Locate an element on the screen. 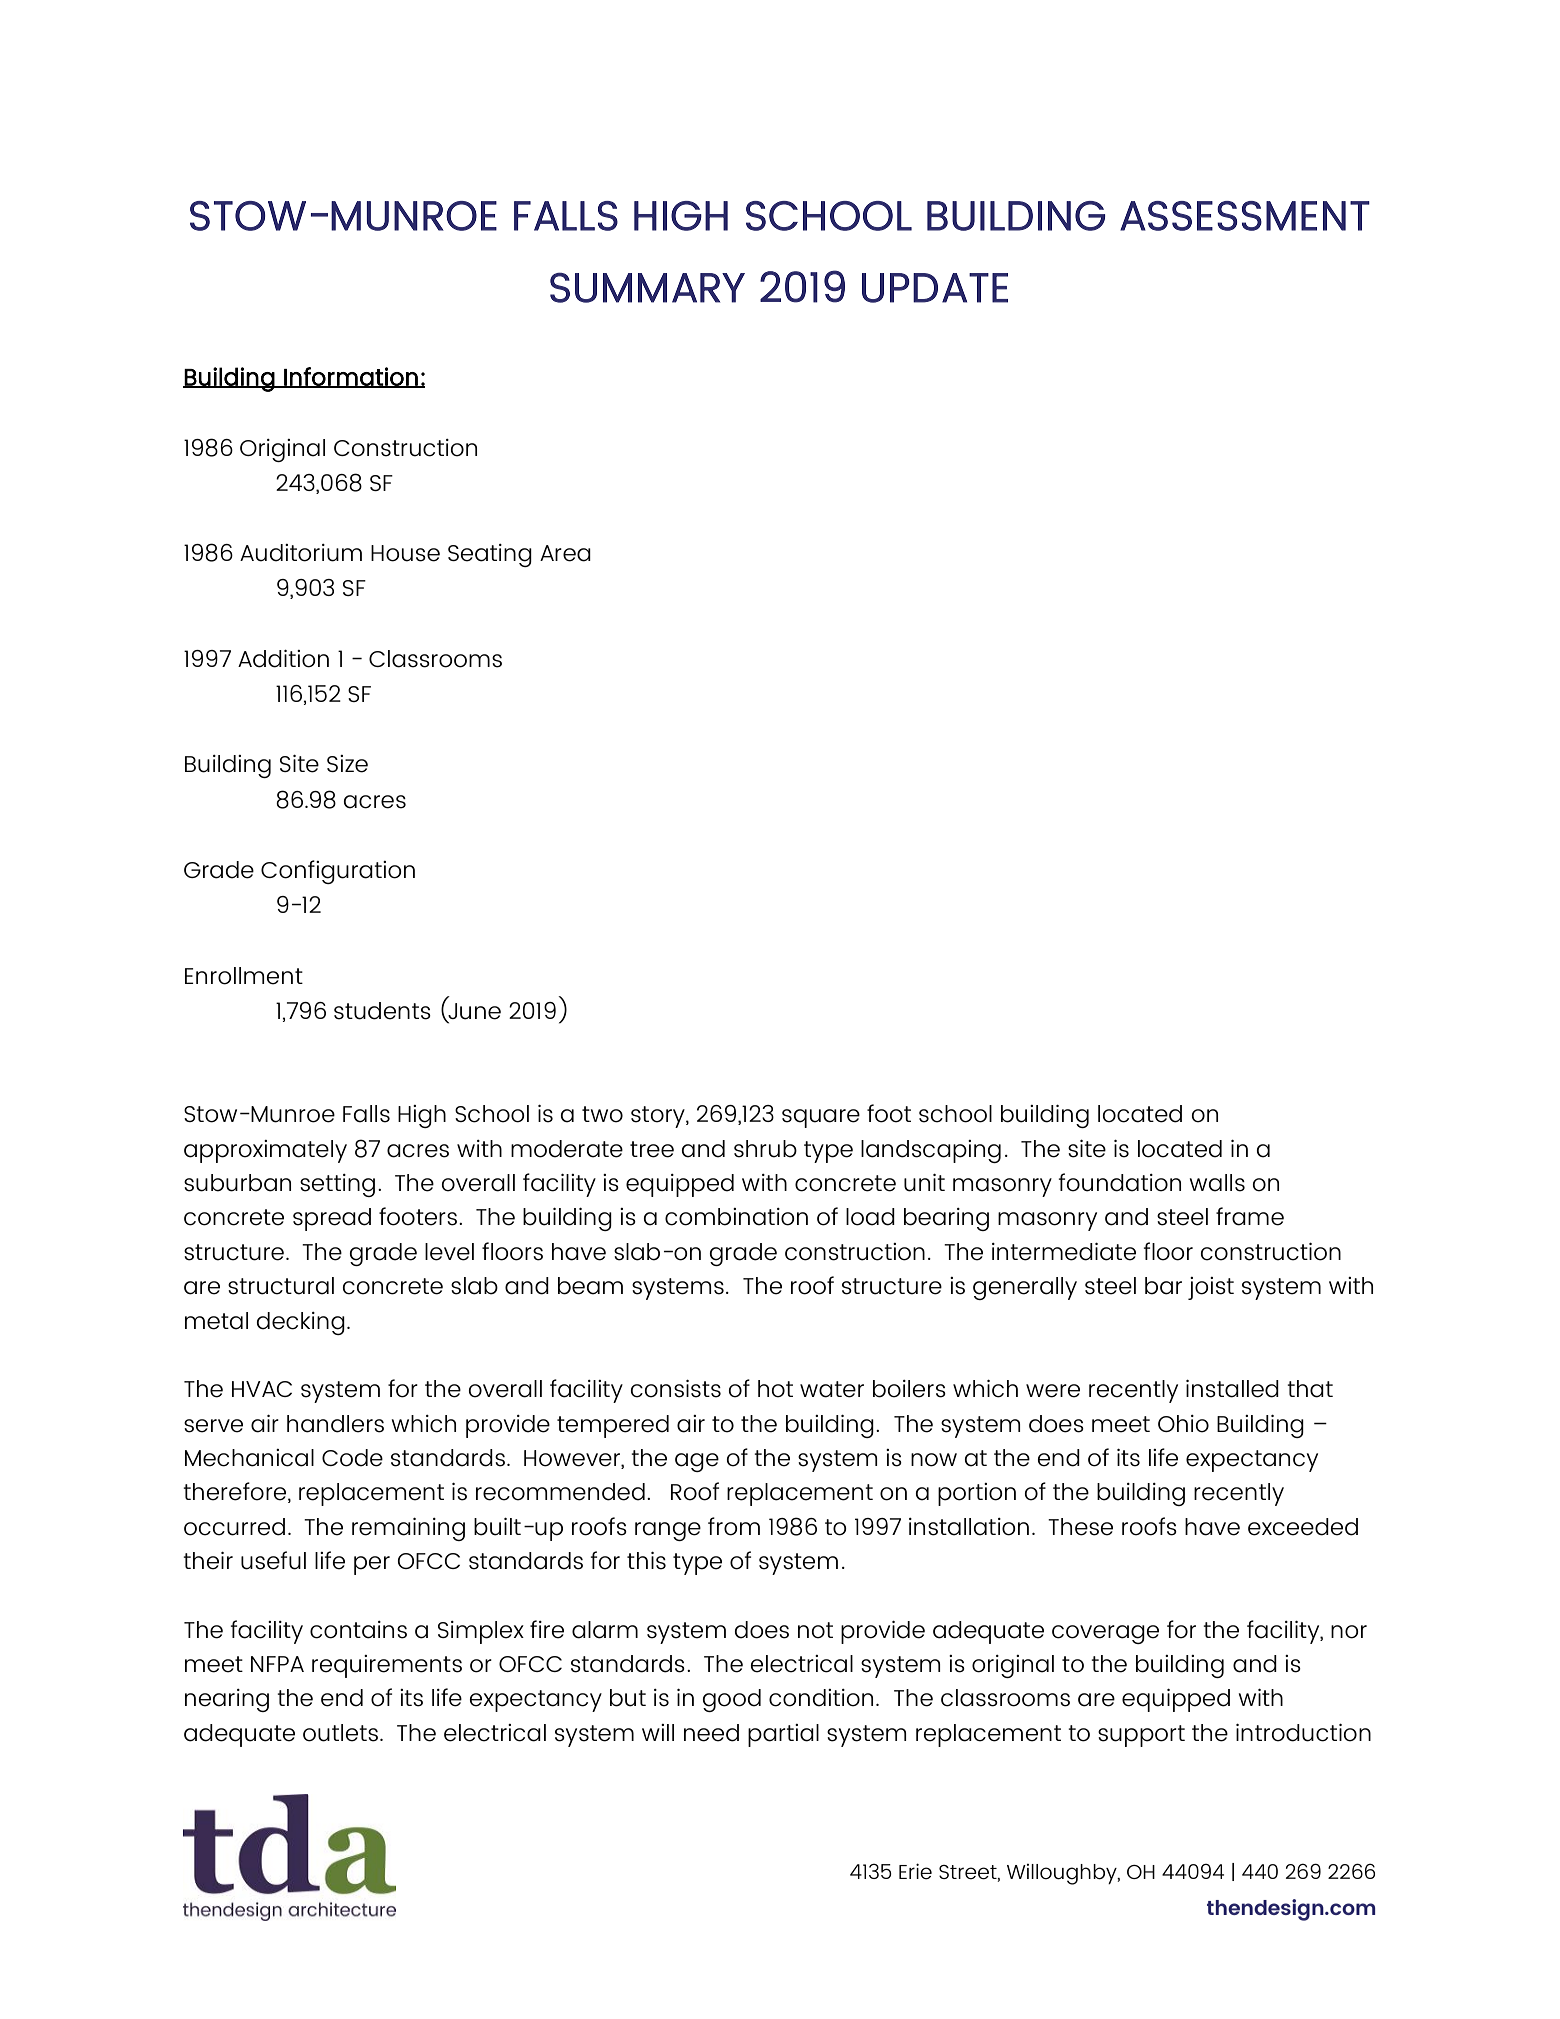 The image size is (1560, 2019). joist is located at coordinates (1211, 1288).
